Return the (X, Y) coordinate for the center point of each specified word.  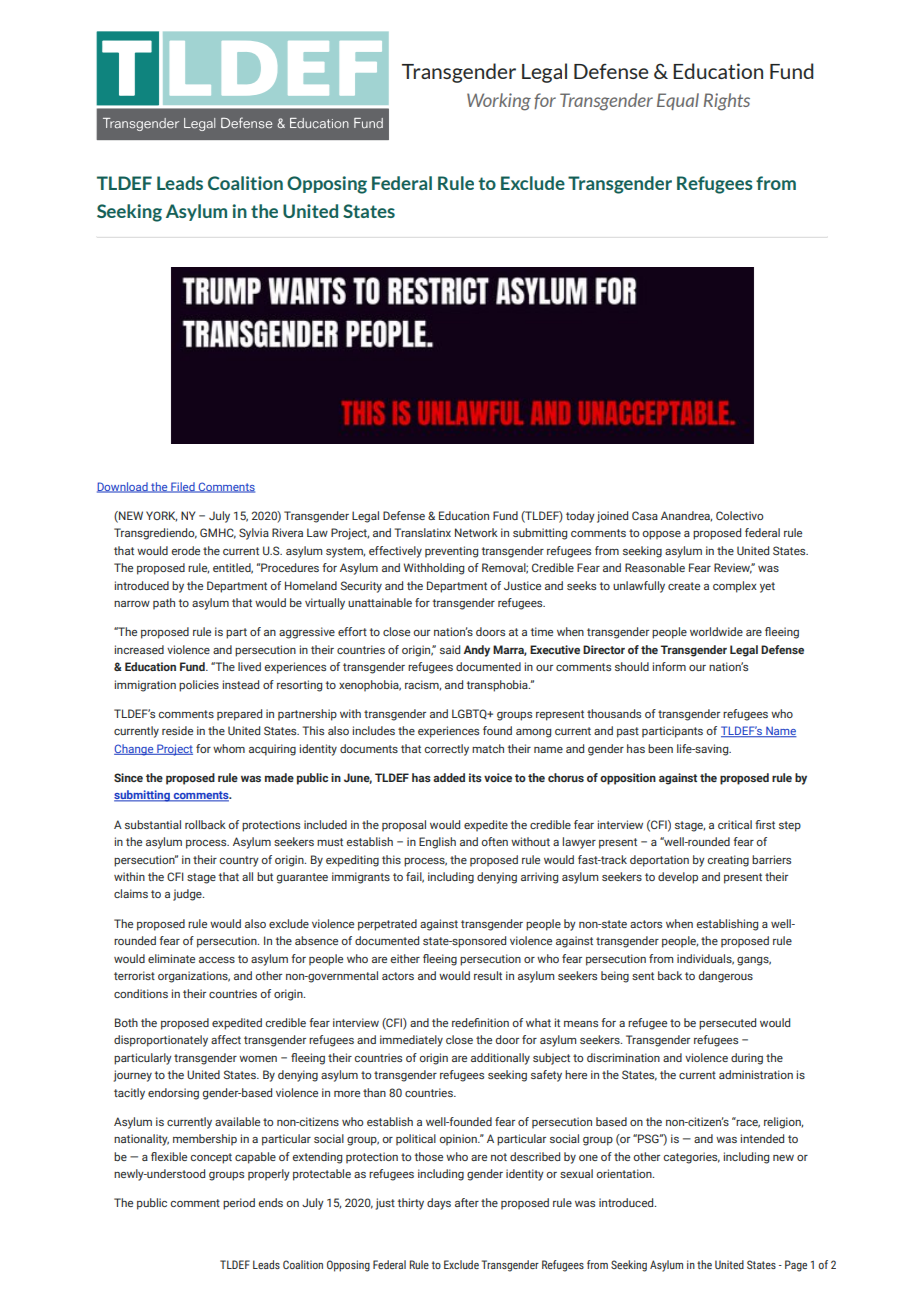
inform (669, 666)
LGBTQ (470, 714)
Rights (727, 102)
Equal (678, 101)
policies (199, 686)
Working (499, 102)
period (239, 1204)
